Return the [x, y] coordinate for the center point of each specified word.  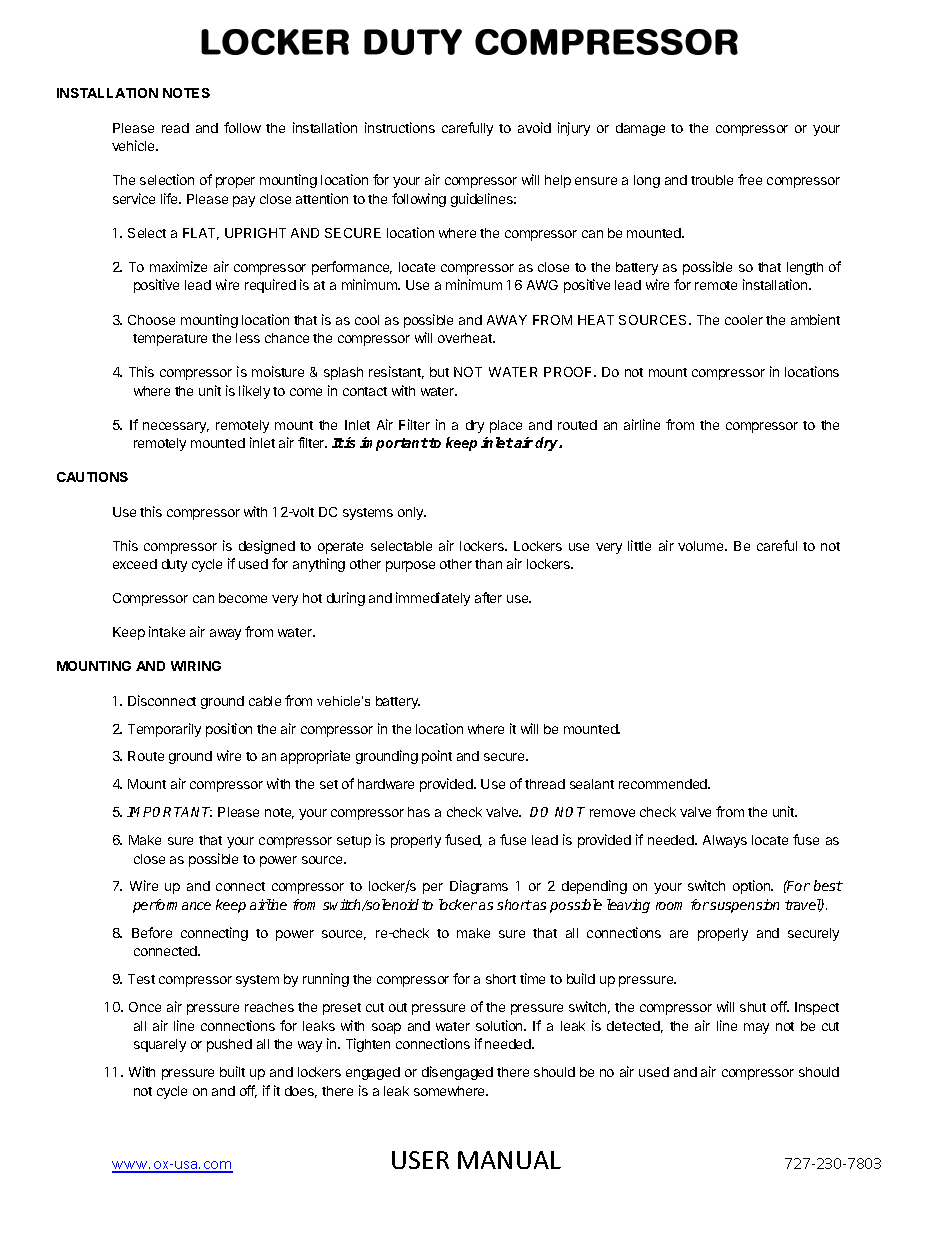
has [419, 812]
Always [725, 841]
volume [702, 546]
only [412, 513]
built [232, 1071]
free [750, 179]
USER [420, 1160]
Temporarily [164, 730]
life [170, 198]
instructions [400, 127]
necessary [176, 427]
